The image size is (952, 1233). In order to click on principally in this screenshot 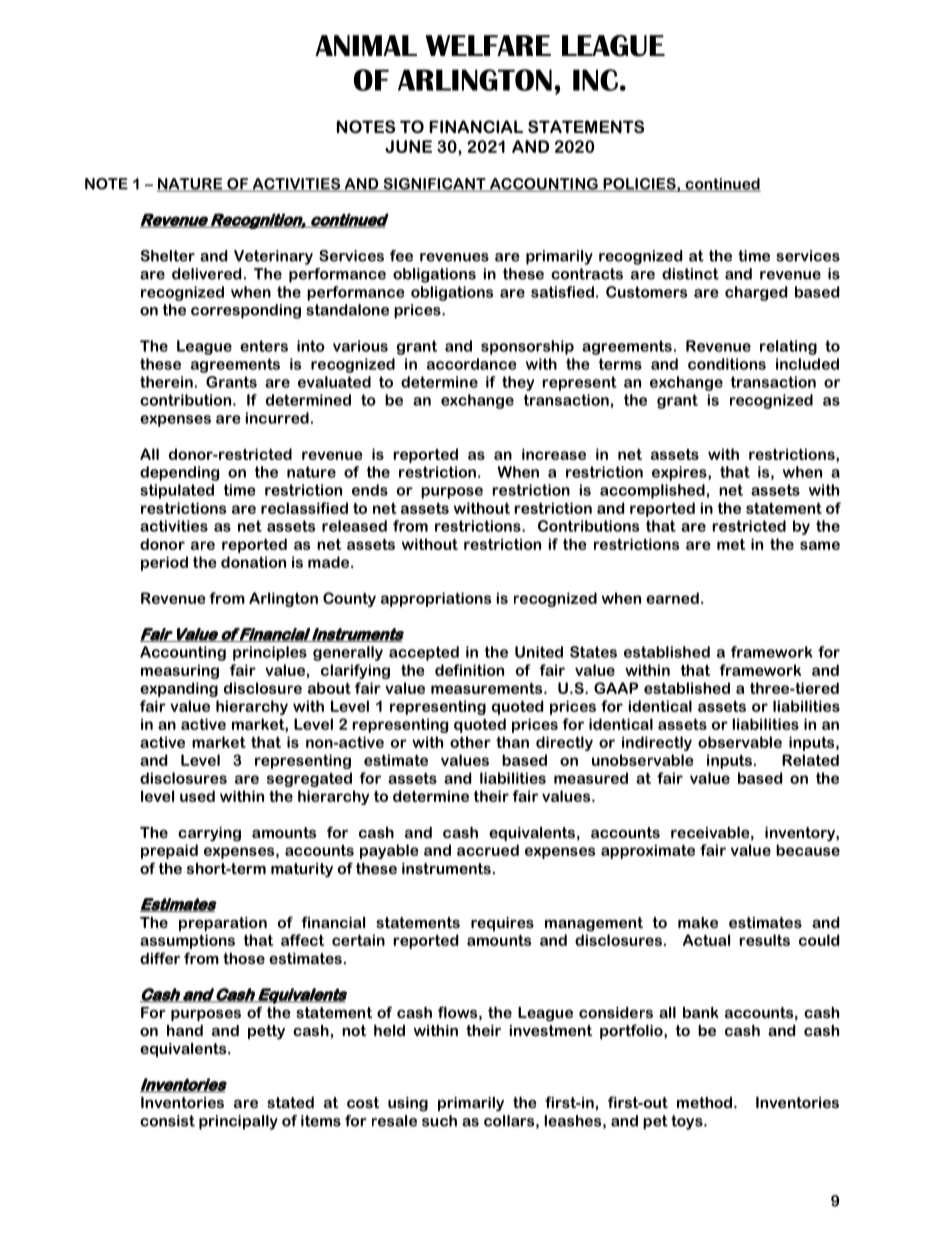, I will do `click(238, 1122)`.
